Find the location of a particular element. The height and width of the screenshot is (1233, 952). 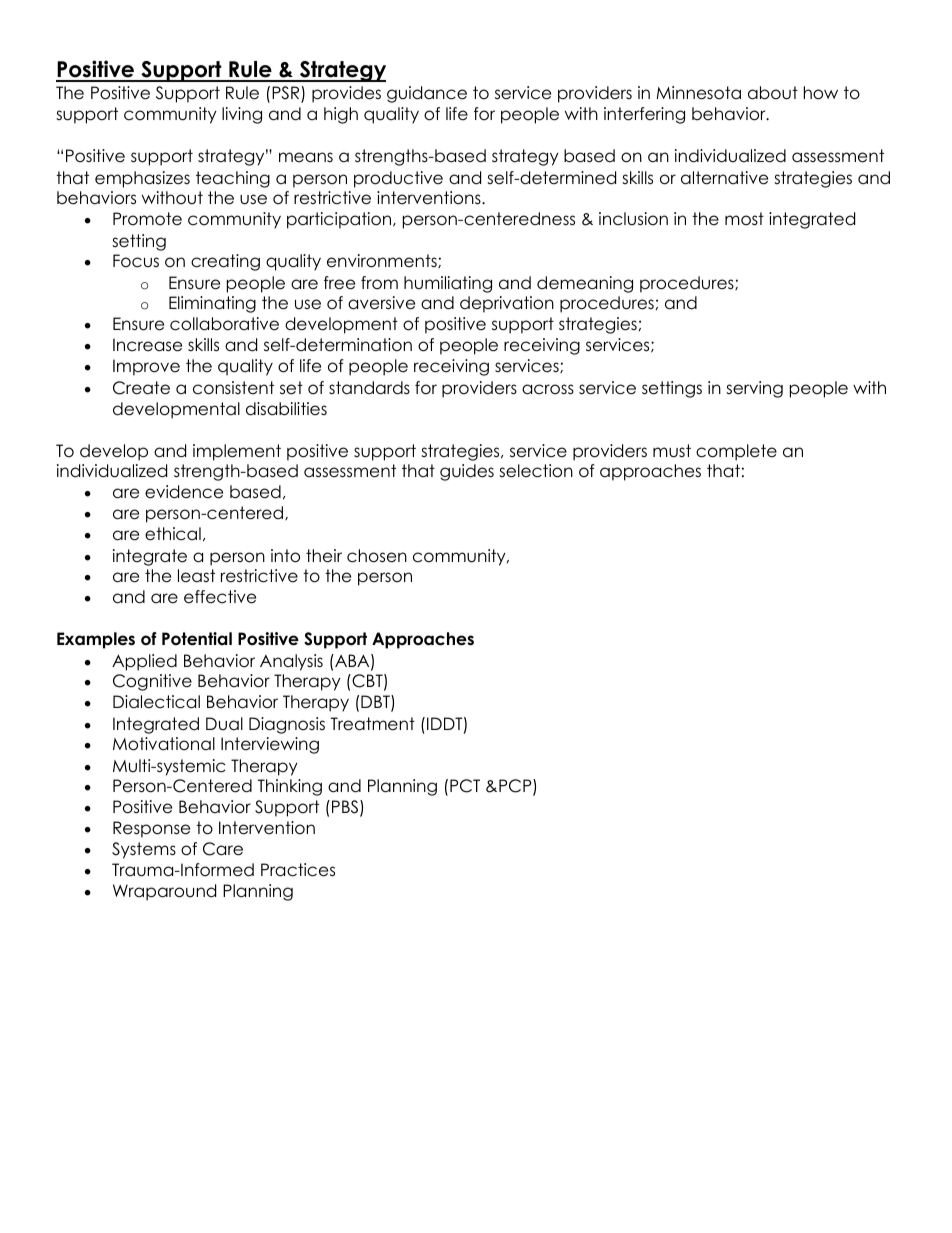

guides is located at coordinates (467, 472).
